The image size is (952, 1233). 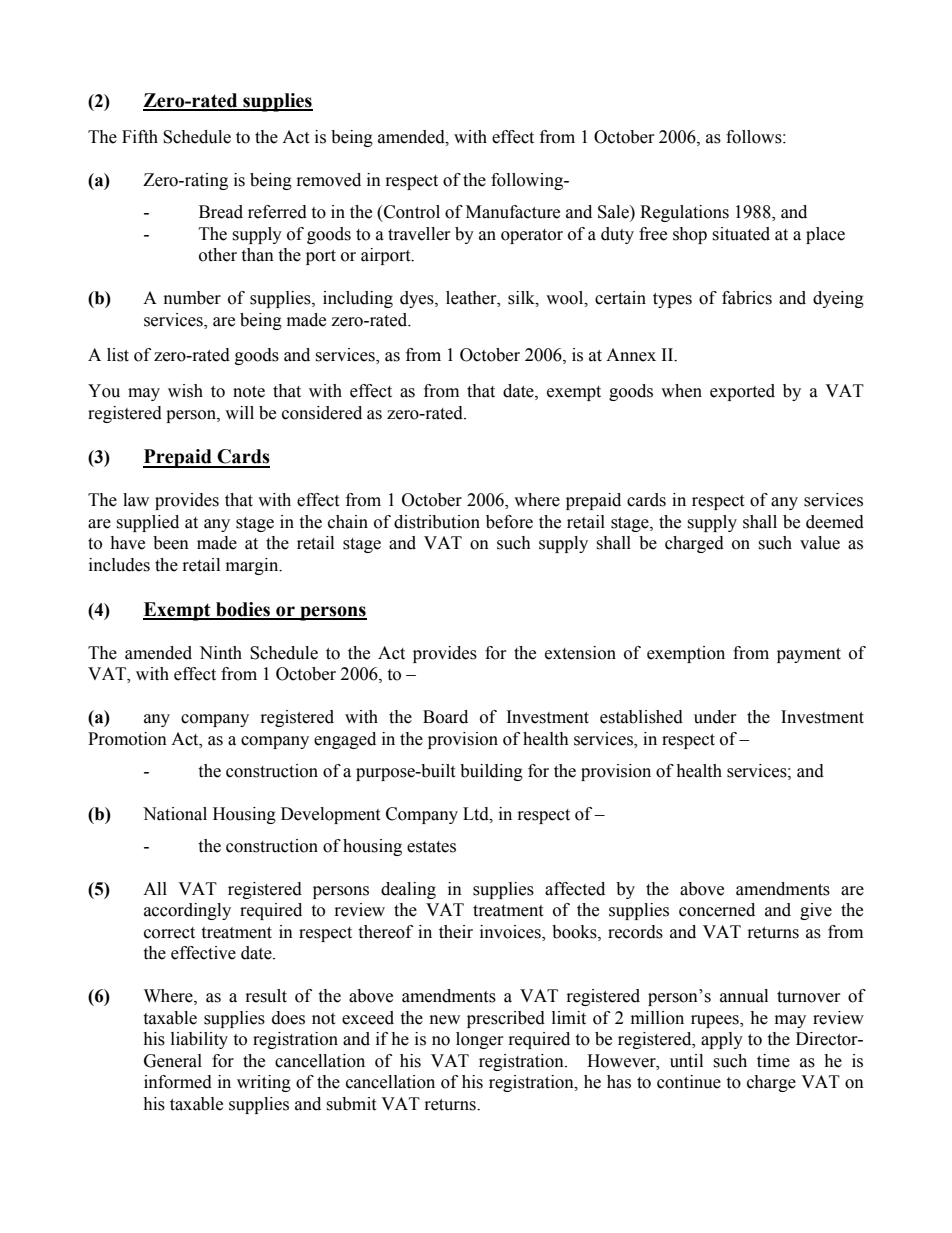 I want to click on concerned, so click(x=717, y=910).
